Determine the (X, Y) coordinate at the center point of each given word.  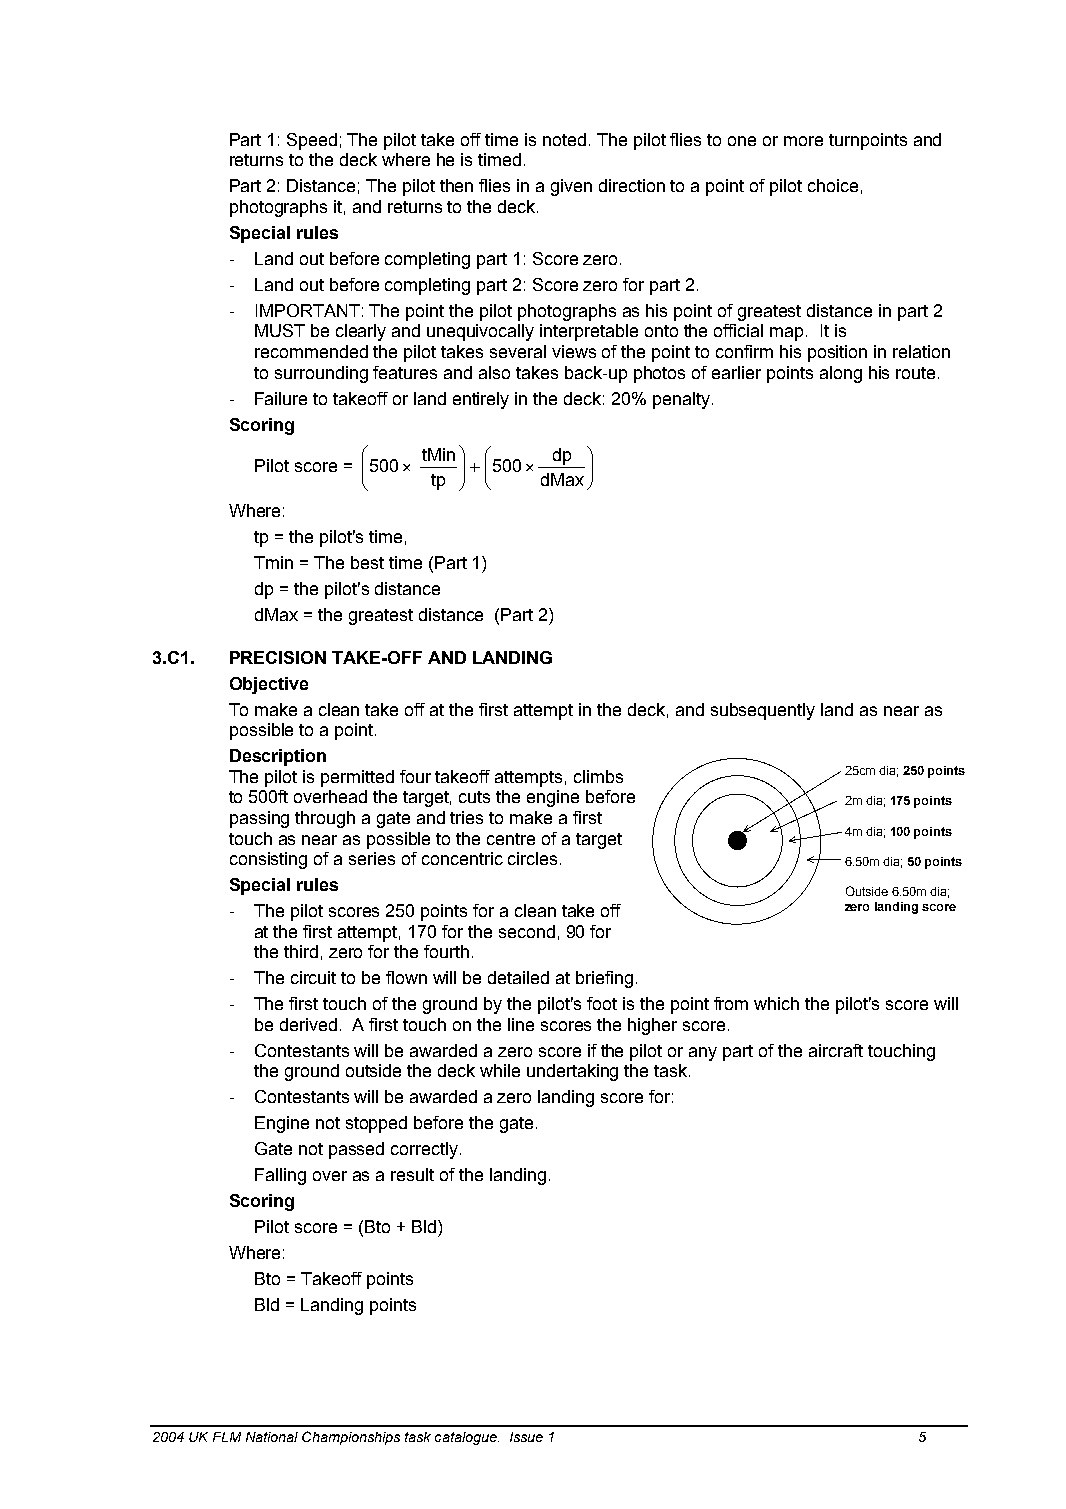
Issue (526, 1437)
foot (602, 1003)
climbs (598, 776)
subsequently (763, 711)
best (367, 562)
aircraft (836, 1050)
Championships (351, 1438)
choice (833, 185)
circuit (313, 977)
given (571, 187)
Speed (312, 141)
